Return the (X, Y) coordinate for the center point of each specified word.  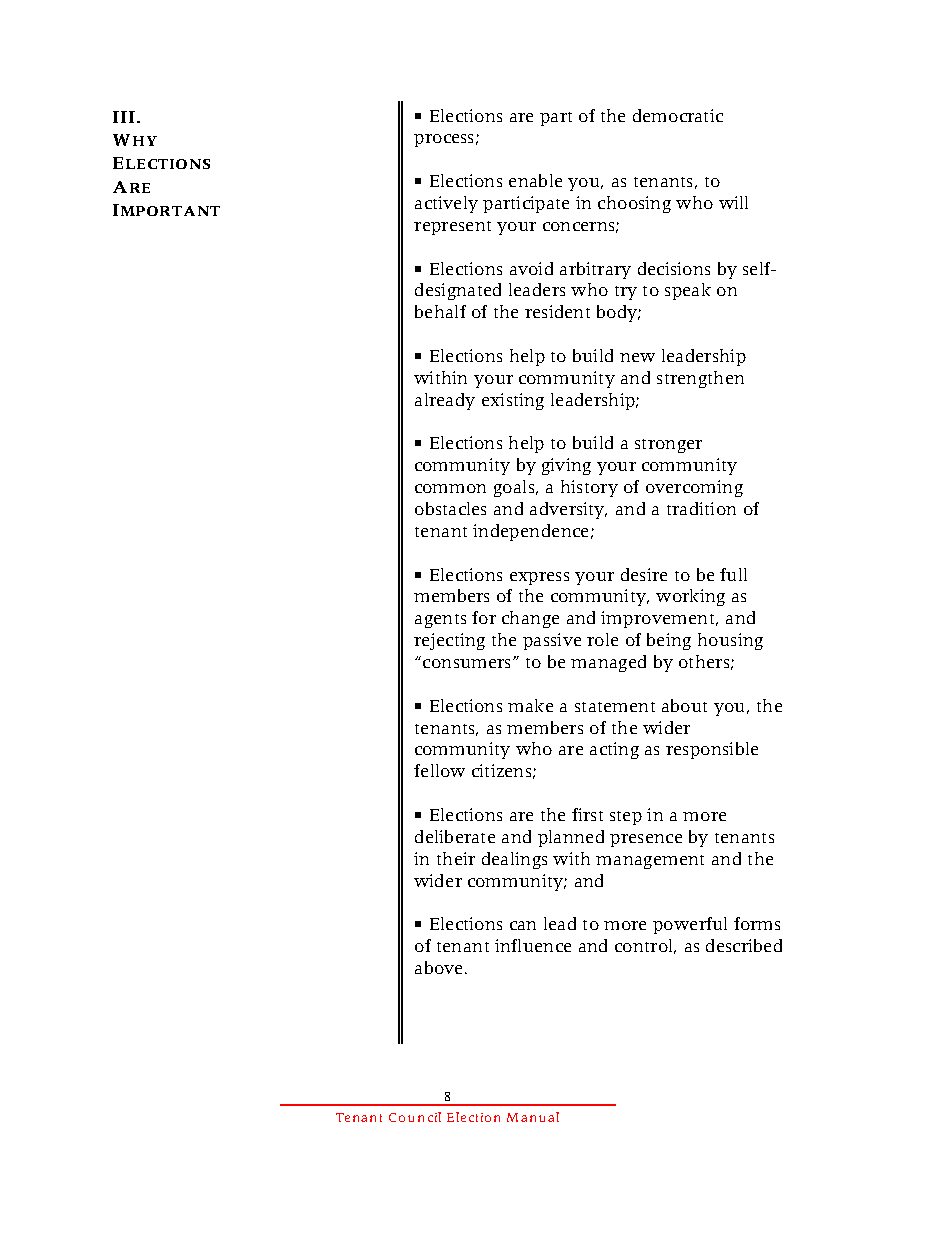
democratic (678, 115)
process (443, 140)
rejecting (449, 641)
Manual (533, 1117)
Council (415, 1117)
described (744, 945)
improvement (659, 619)
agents (440, 621)
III (124, 117)
